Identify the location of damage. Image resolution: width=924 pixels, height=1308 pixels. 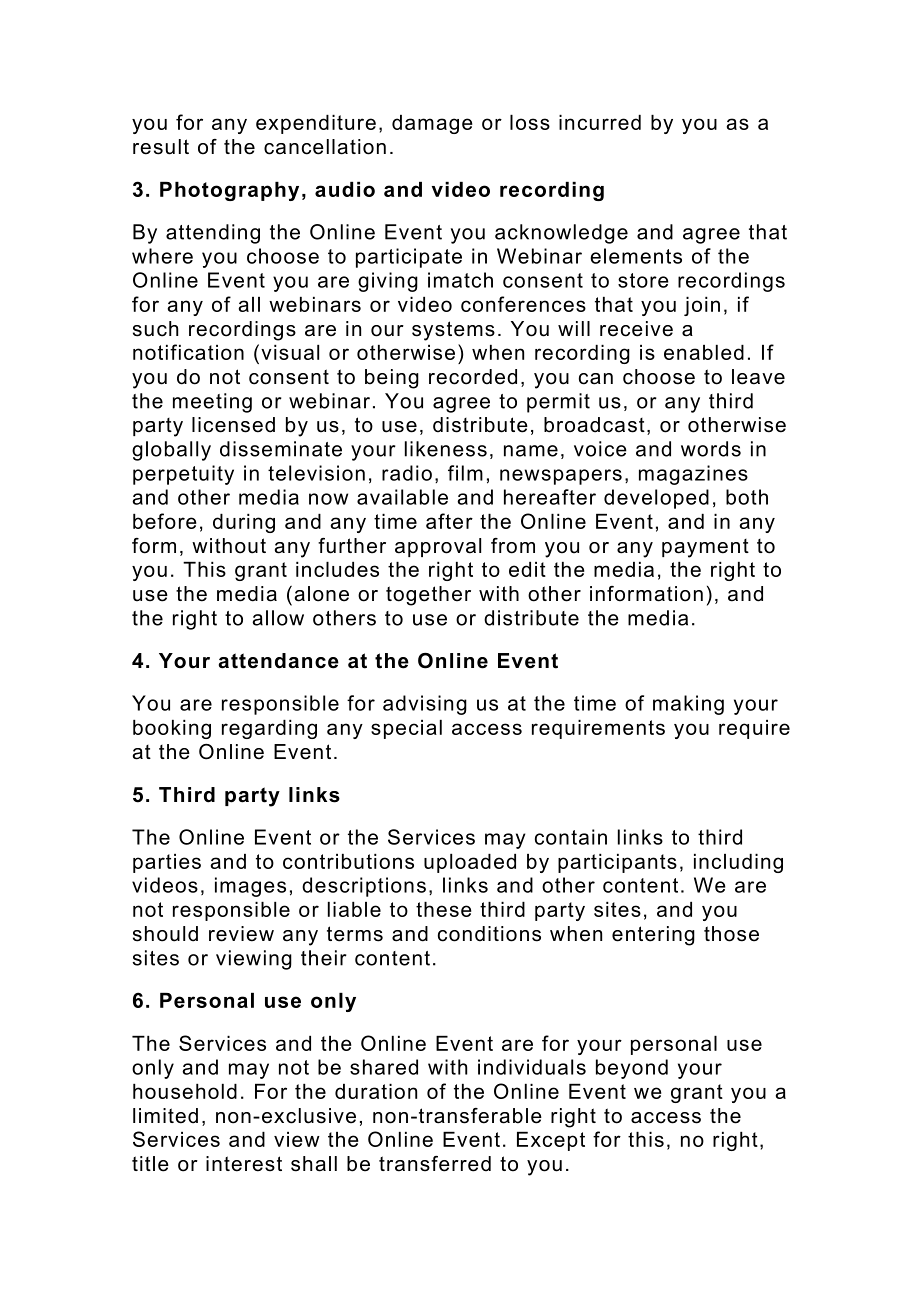
(432, 124).
